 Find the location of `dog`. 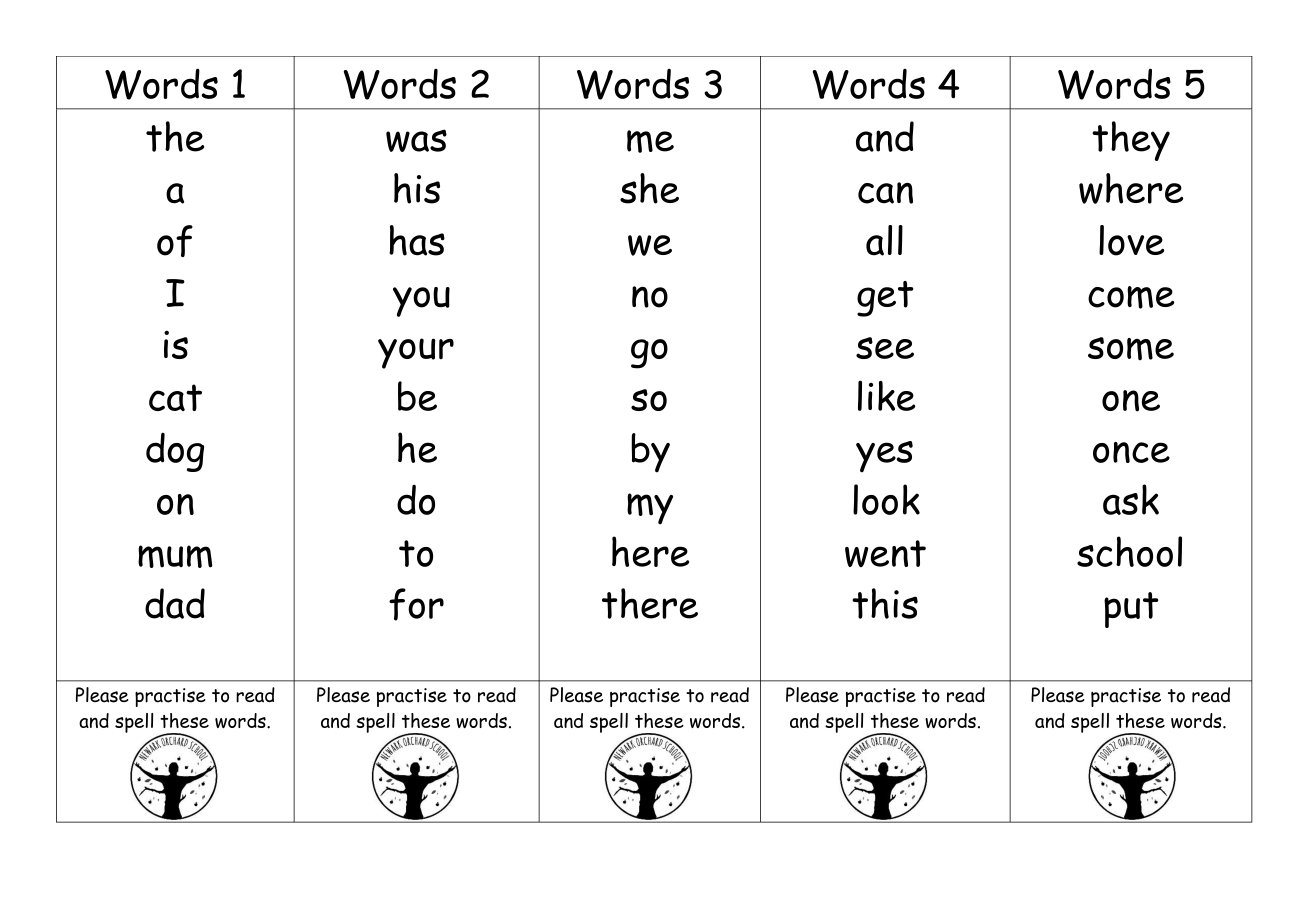

dog is located at coordinates (175, 452).
